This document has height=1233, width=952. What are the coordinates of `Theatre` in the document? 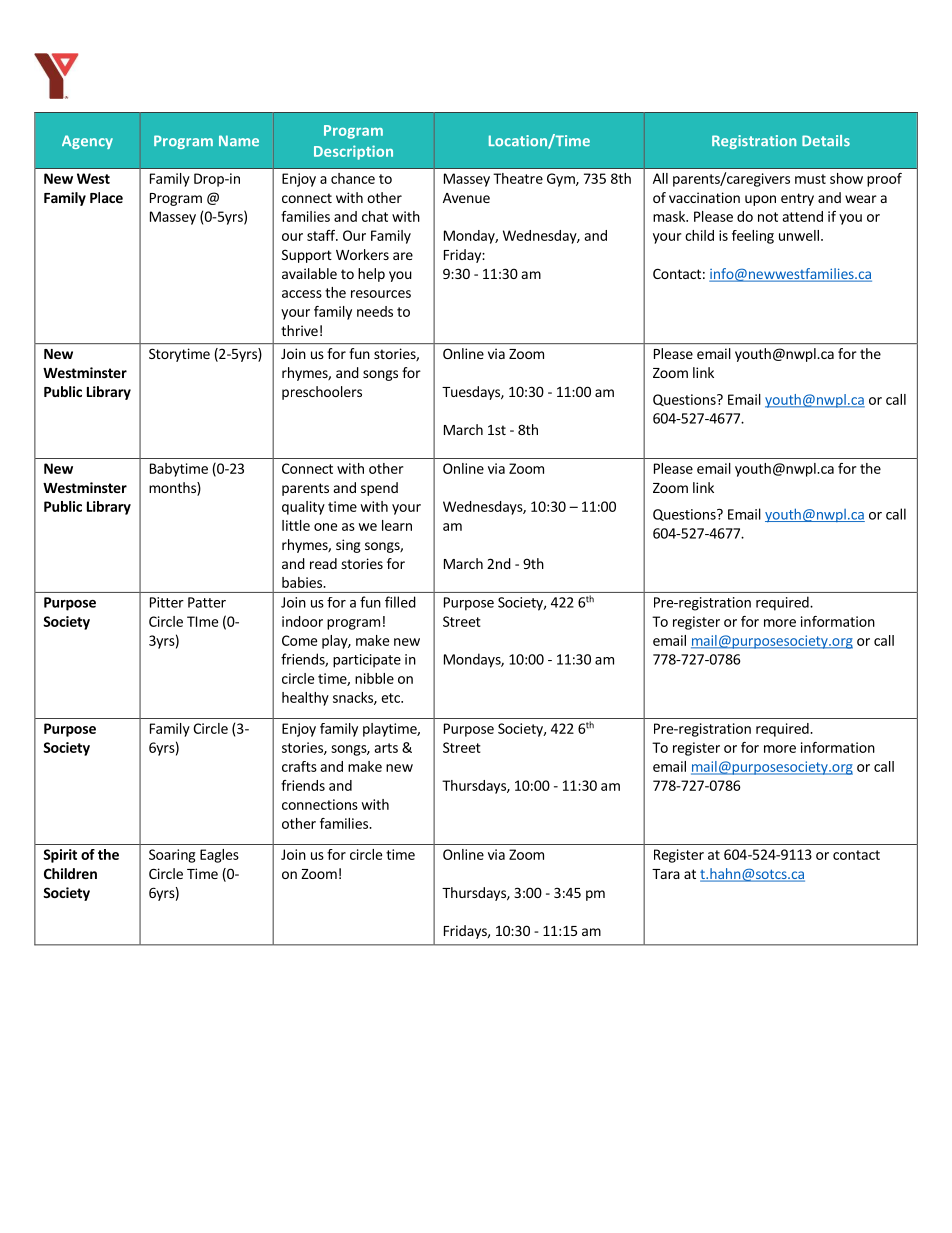 It's located at (518, 178).
